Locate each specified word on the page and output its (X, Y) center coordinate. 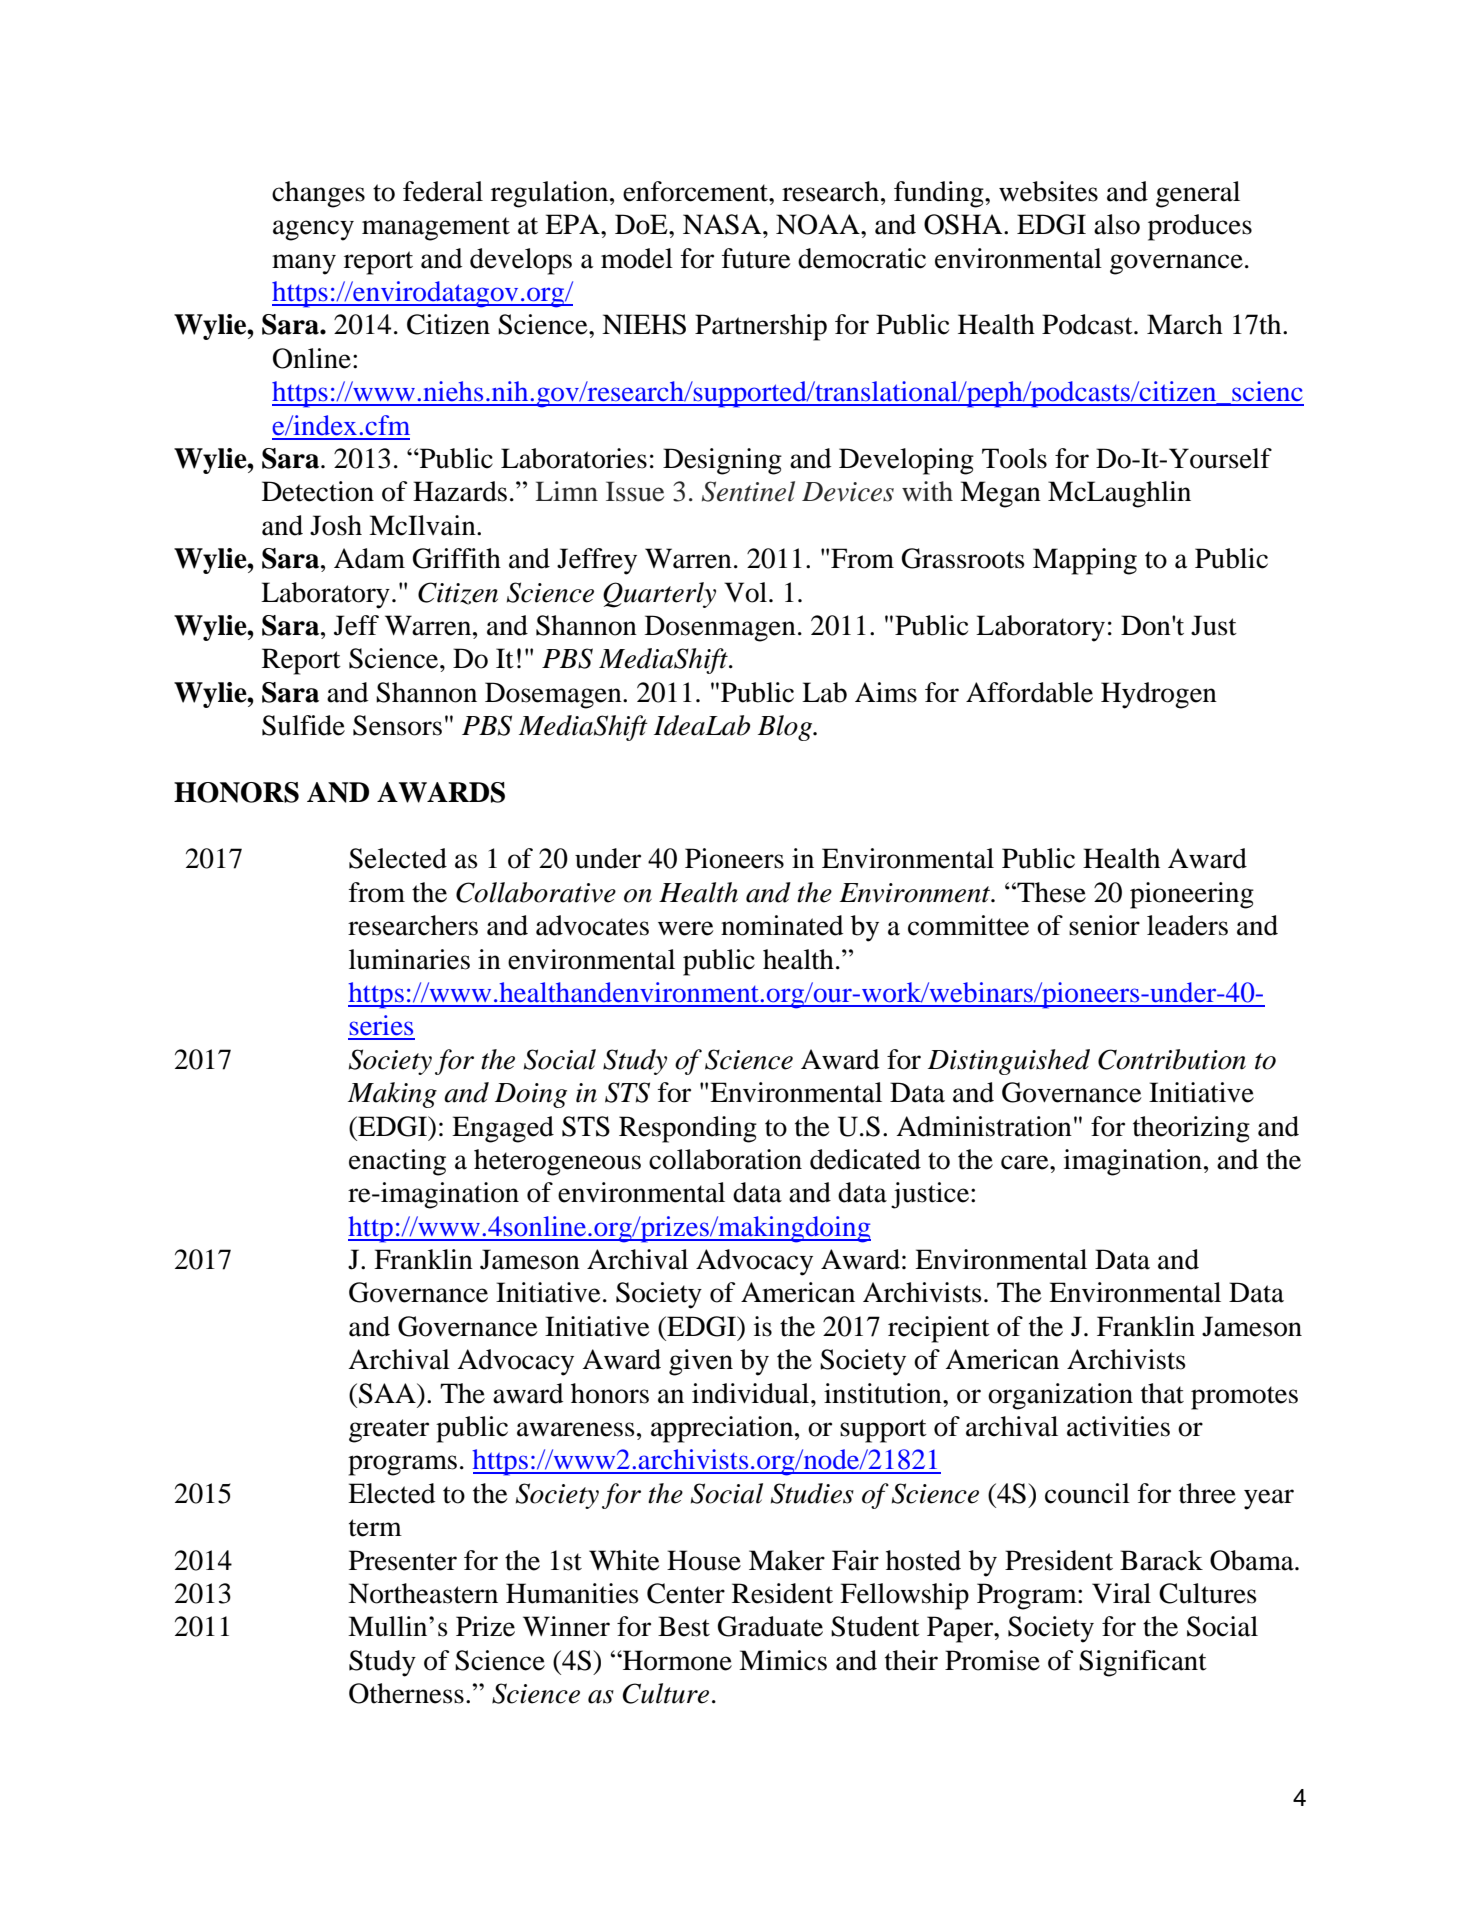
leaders (1187, 925)
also (1117, 224)
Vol (745, 592)
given (701, 1362)
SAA (388, 1393)
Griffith (457, 558)
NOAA (819, 224)
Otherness (406, 1693)
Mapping (1085, 561)
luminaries (409, 959)
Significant (1143, 1663)
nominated (782, 925)
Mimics (783, 1660)
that (1162, 1393)
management (436, 229)
